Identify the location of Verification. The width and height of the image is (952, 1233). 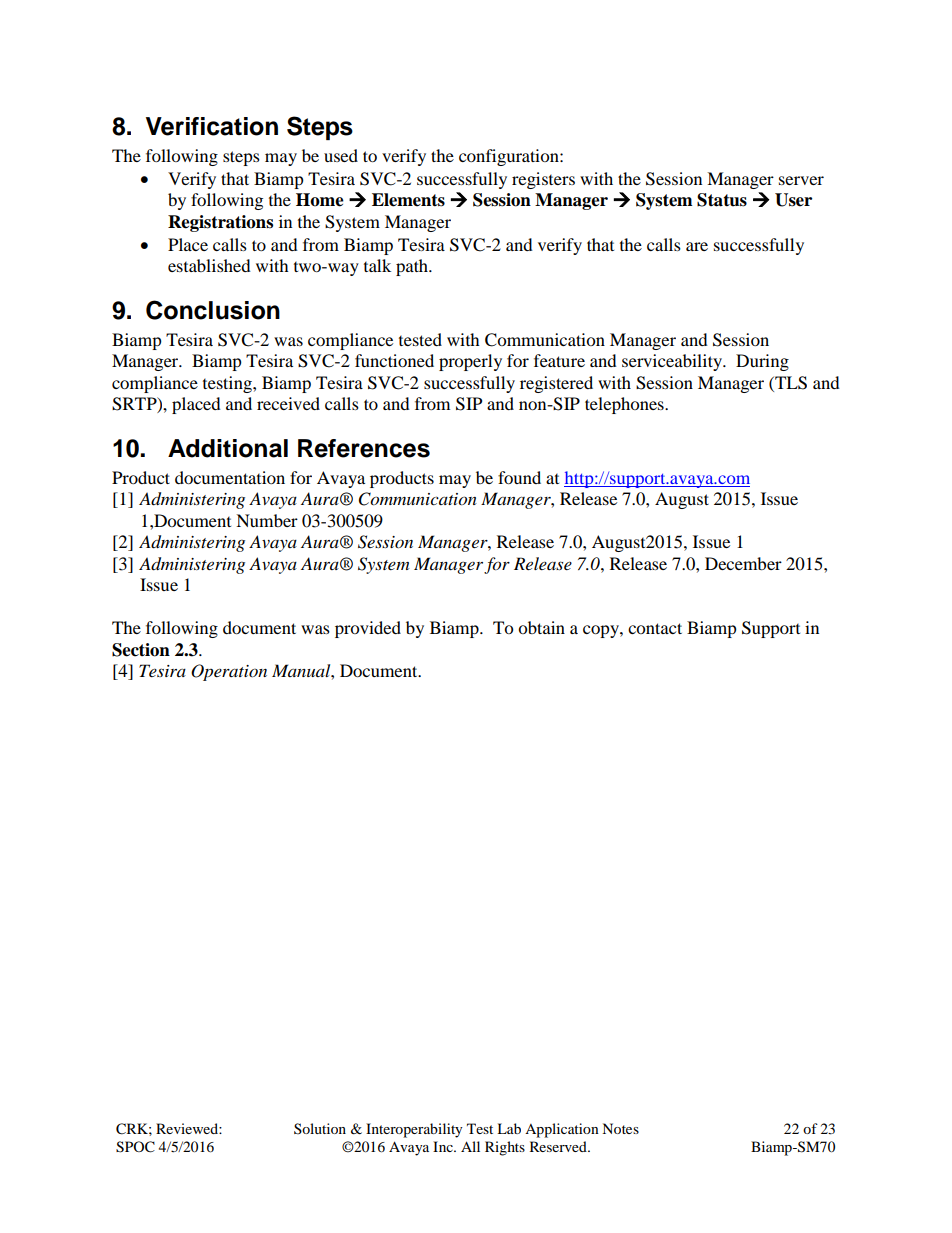
(212, 126).
